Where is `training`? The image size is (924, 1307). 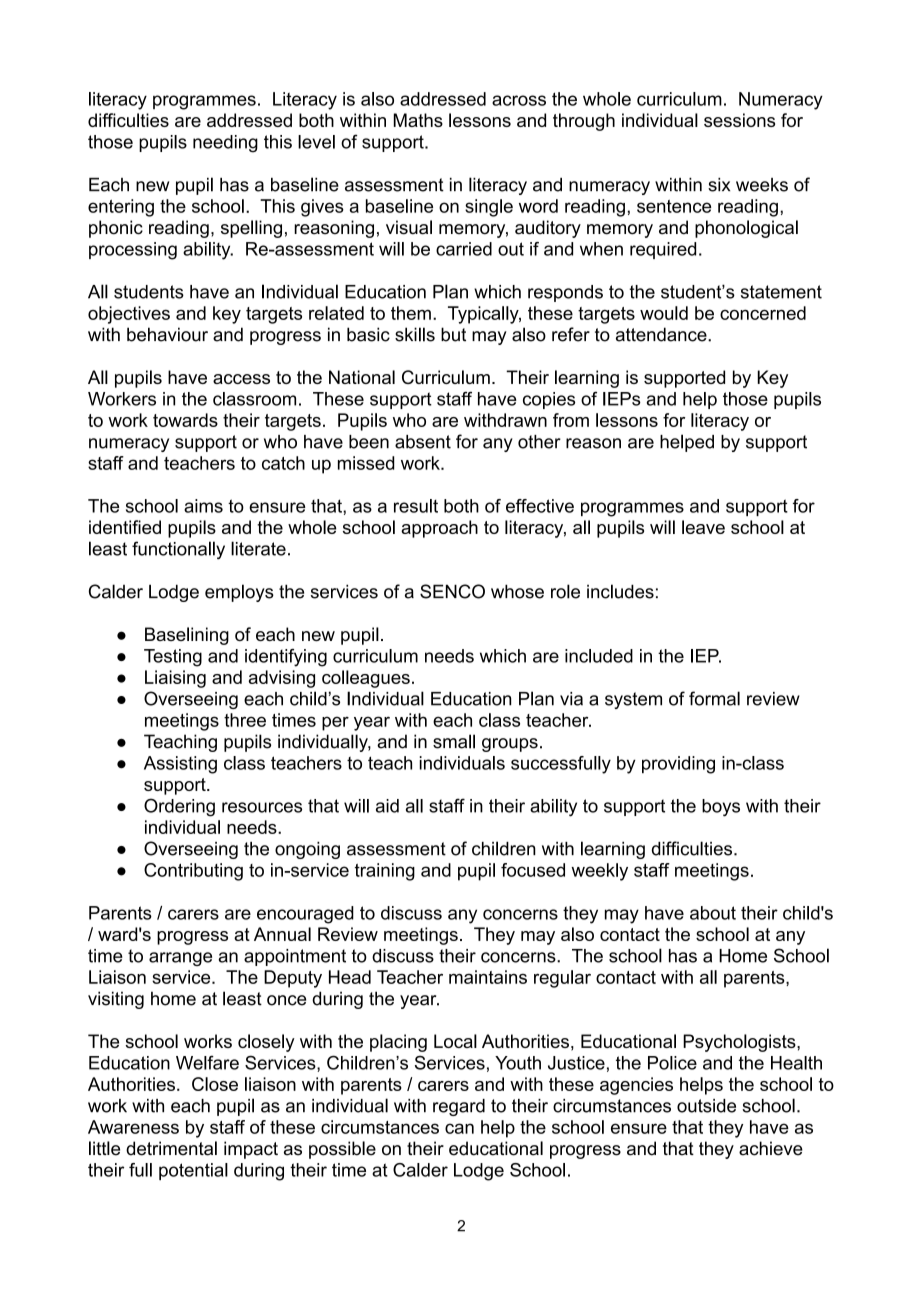 training is located at coordinates (385, 872).
